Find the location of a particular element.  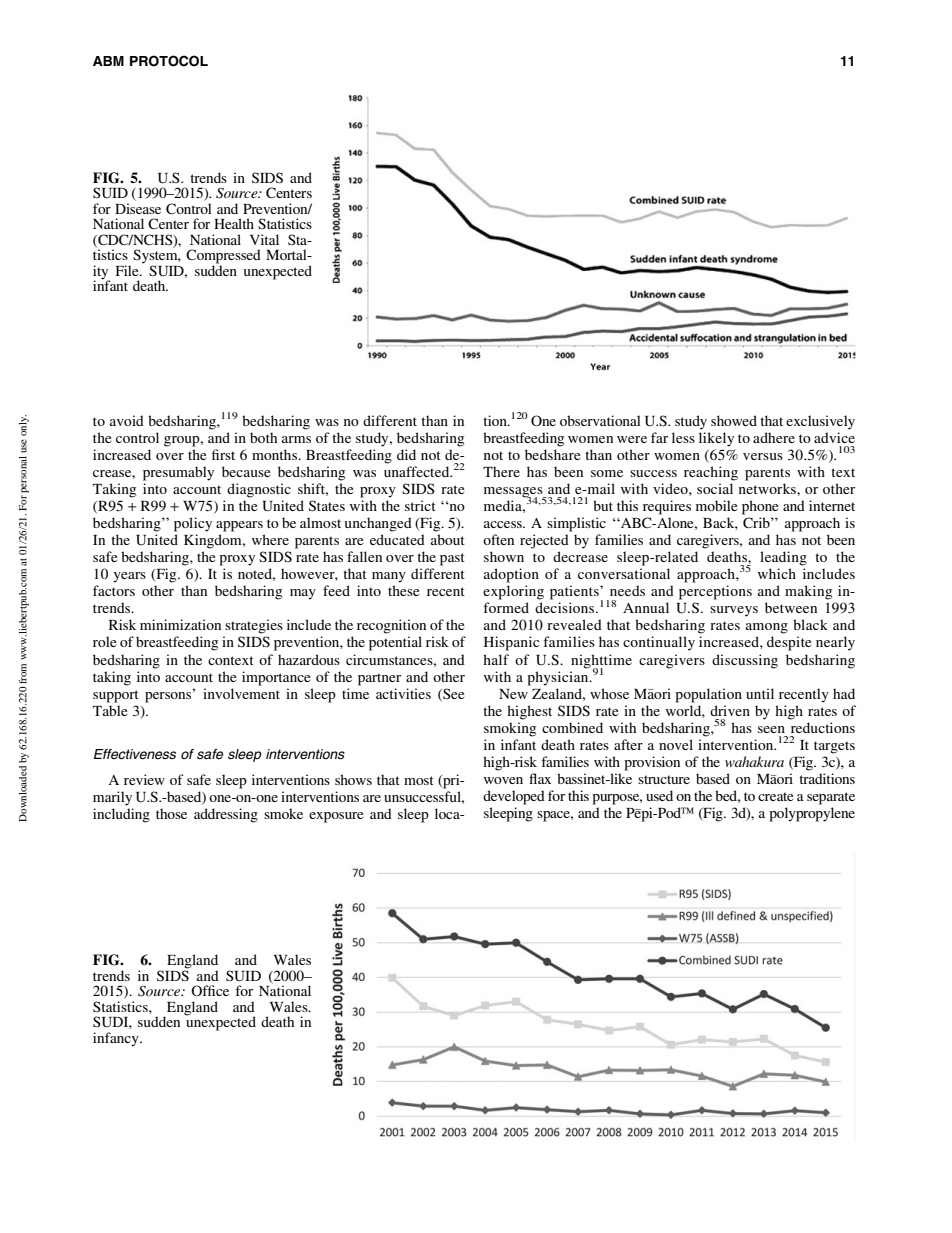

PROTOCOL is located at coordinates (169, 61).
